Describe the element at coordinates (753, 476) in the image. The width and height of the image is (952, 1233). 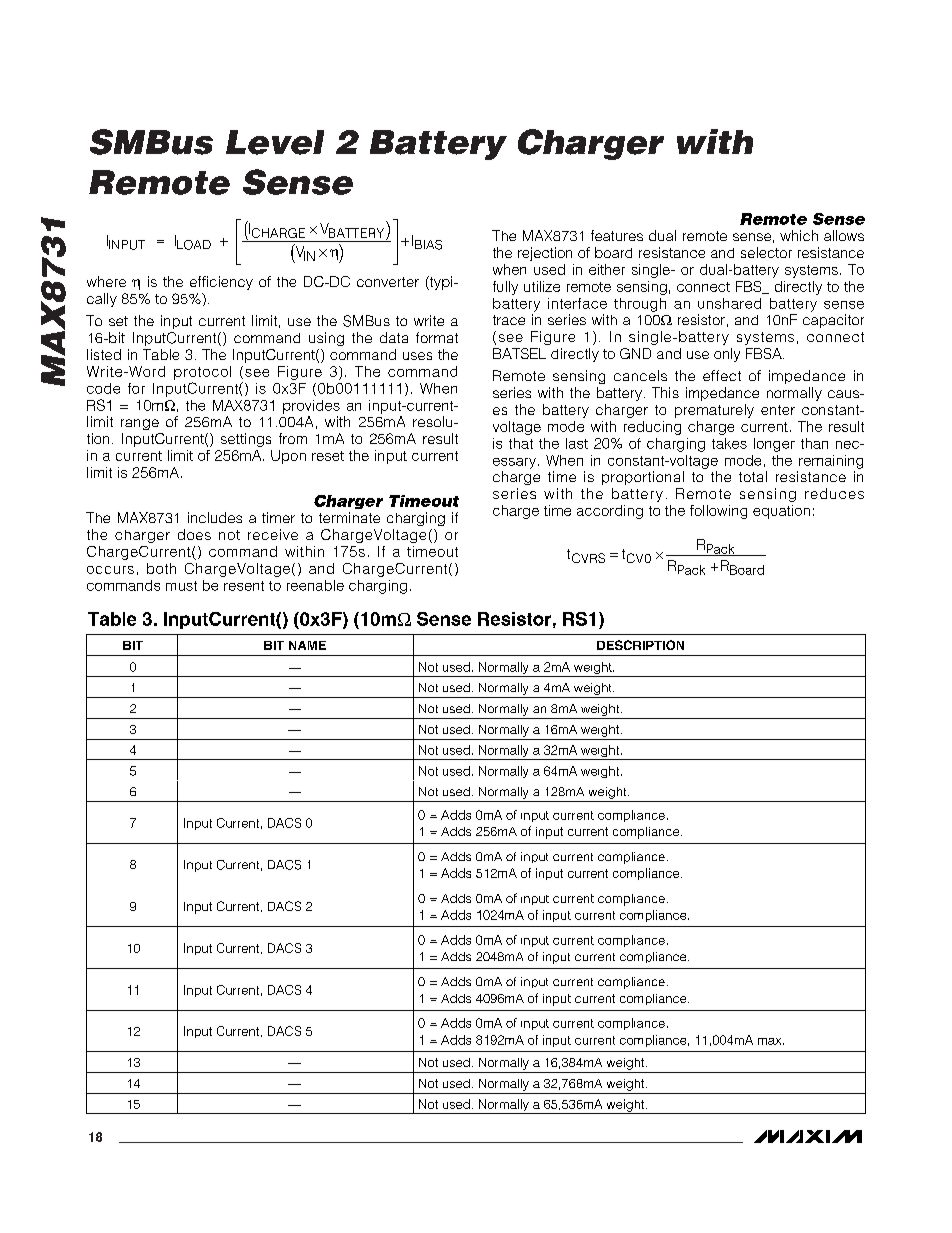
I see `total` at that location.
